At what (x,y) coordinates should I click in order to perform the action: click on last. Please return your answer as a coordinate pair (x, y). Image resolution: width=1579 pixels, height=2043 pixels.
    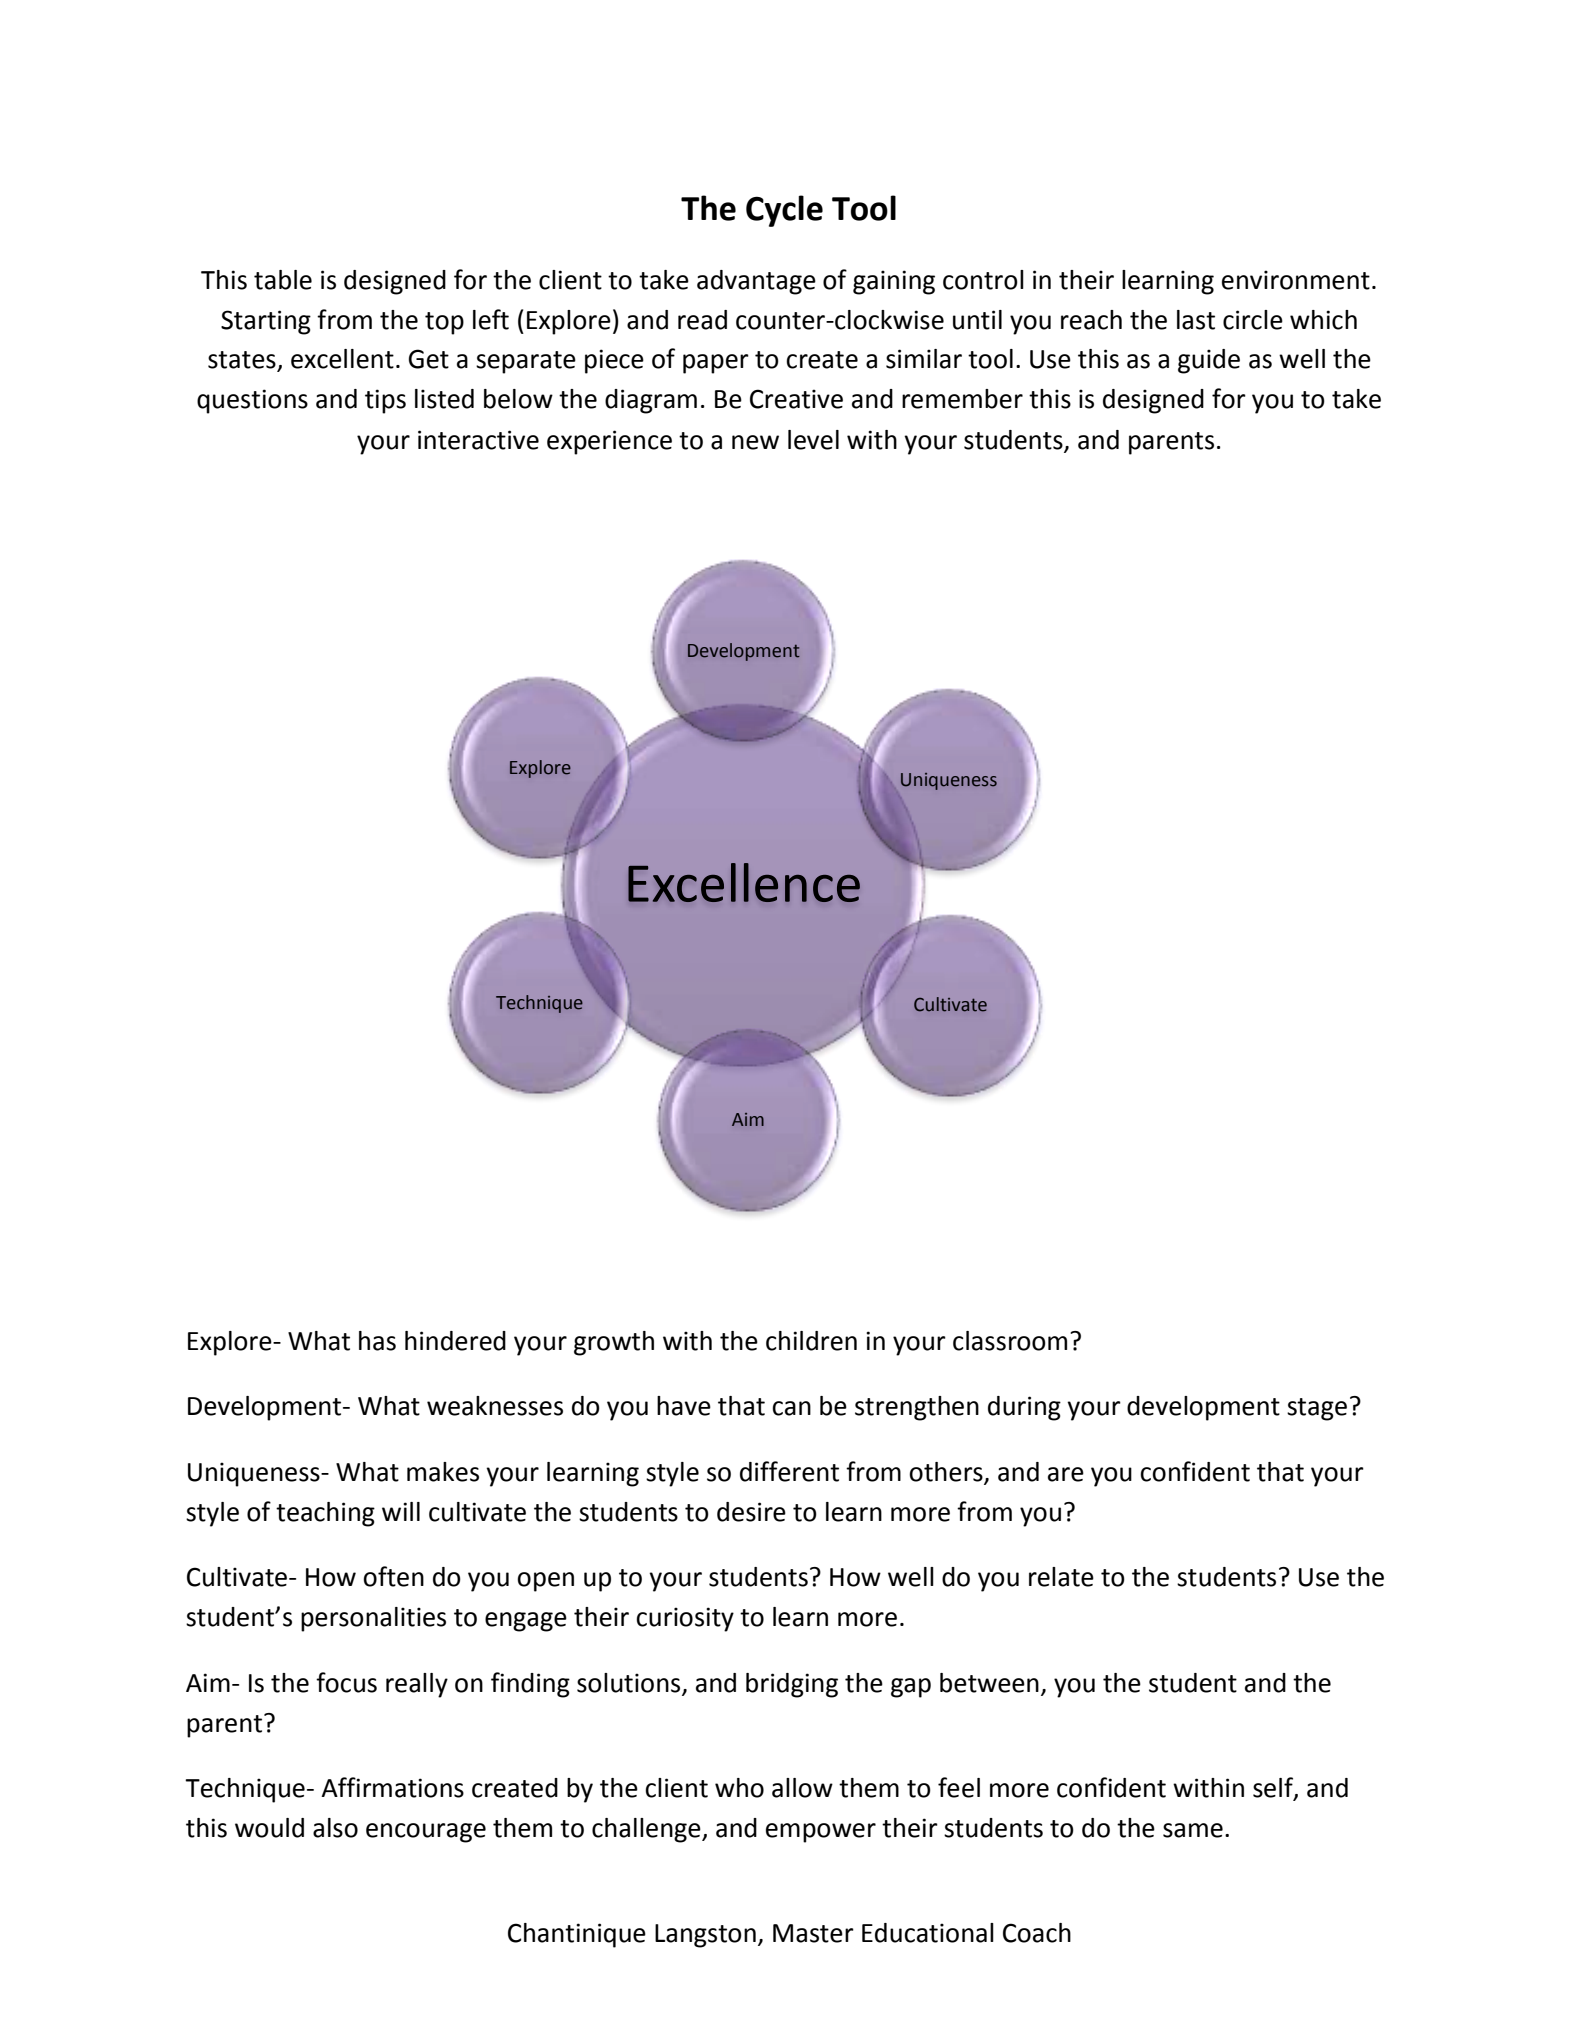
    Looking at the image, I should click on (1196, 320).
